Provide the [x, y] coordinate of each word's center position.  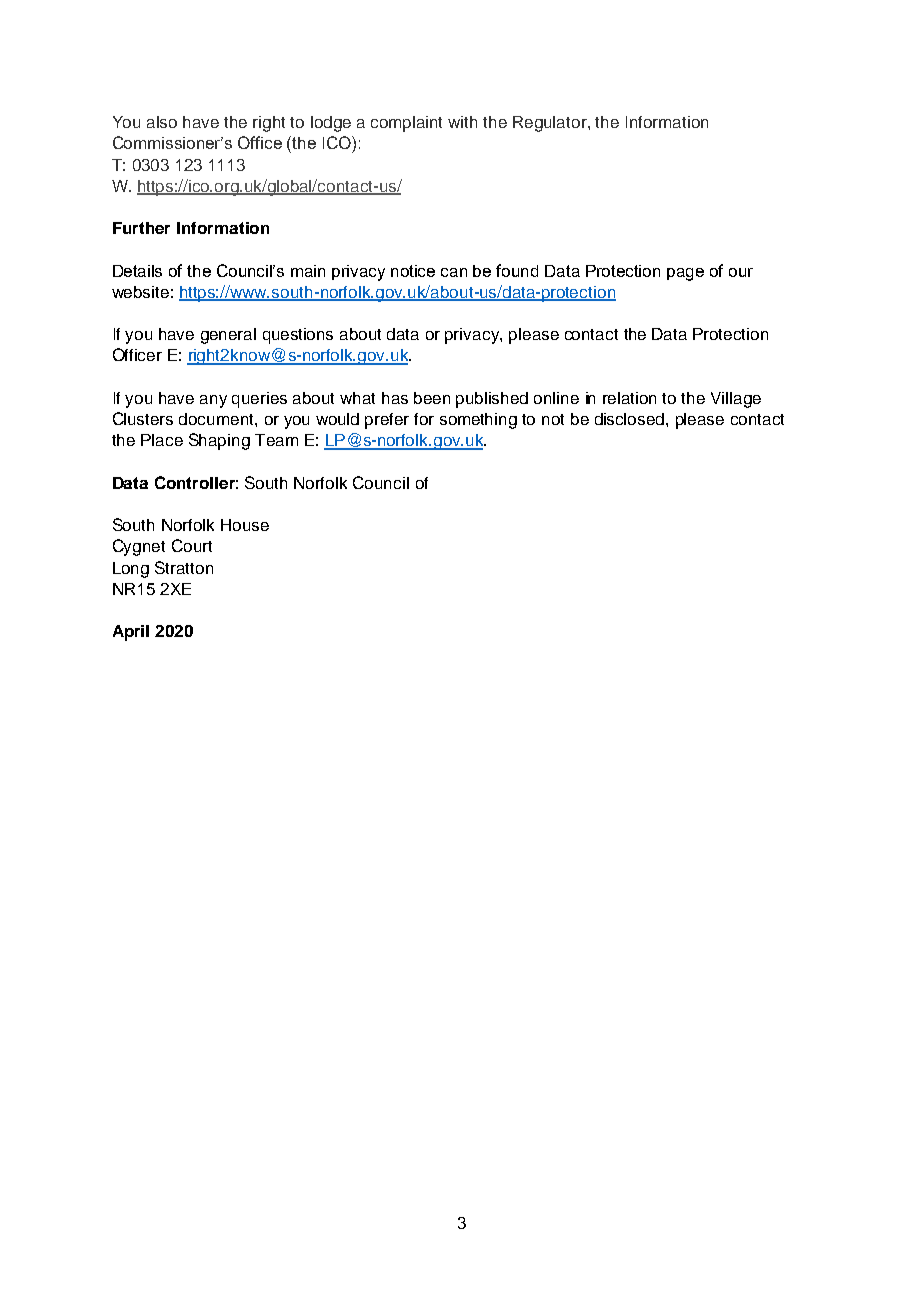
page [685, 274]
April [131, 633]
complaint [406, 124]
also [162, 122]
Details [137, 271]
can [454, 272]
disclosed [631, 419]
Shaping [219, 441]
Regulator [551, 124]
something [478, 421]
